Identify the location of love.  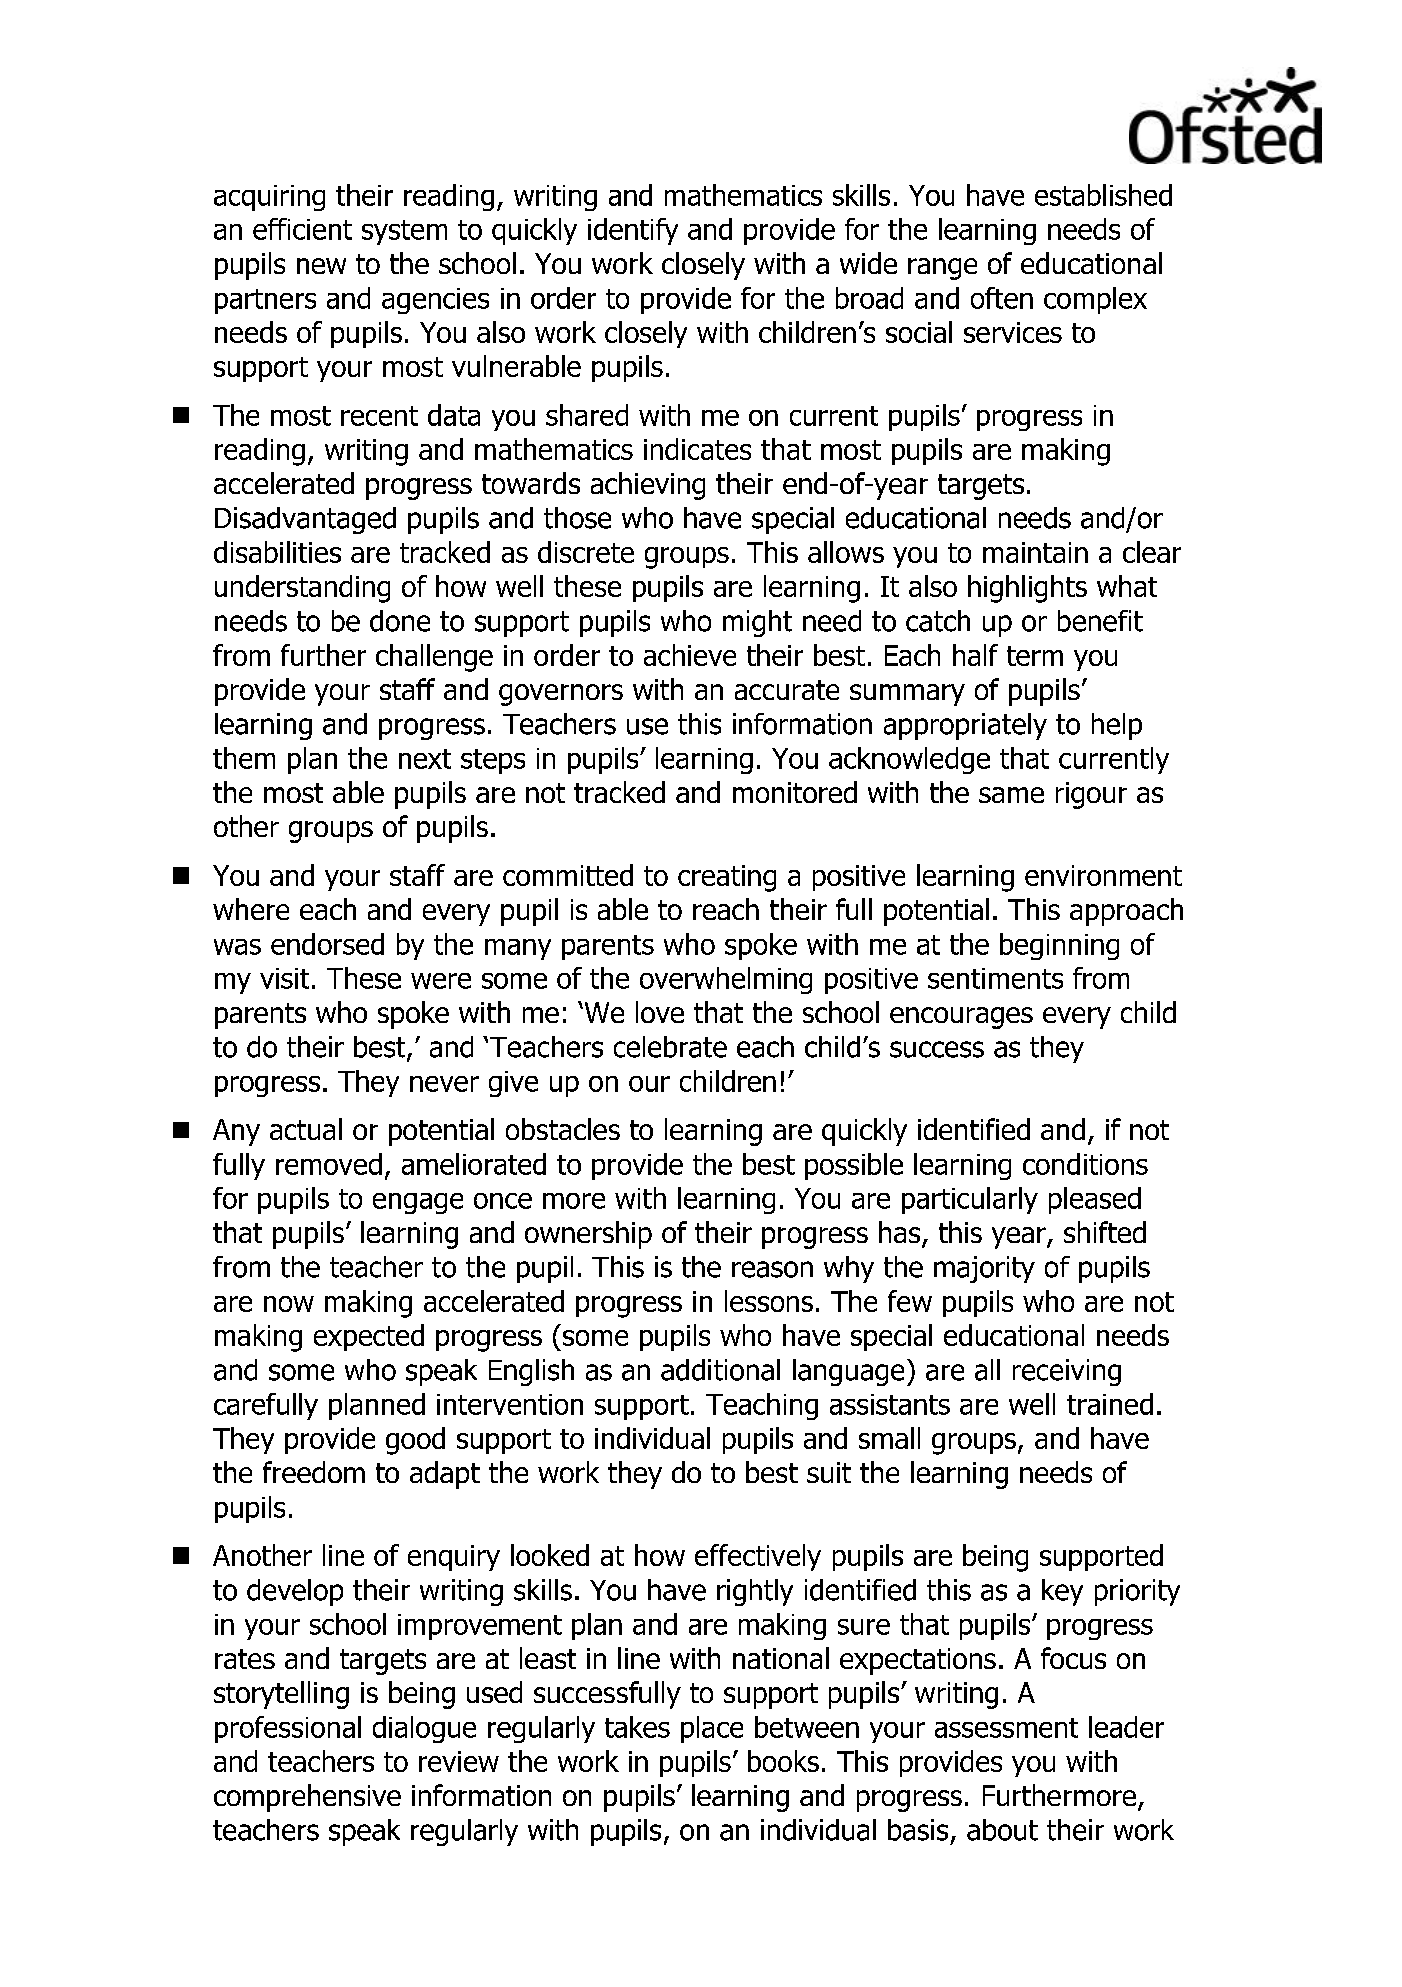
(660, 1012).
